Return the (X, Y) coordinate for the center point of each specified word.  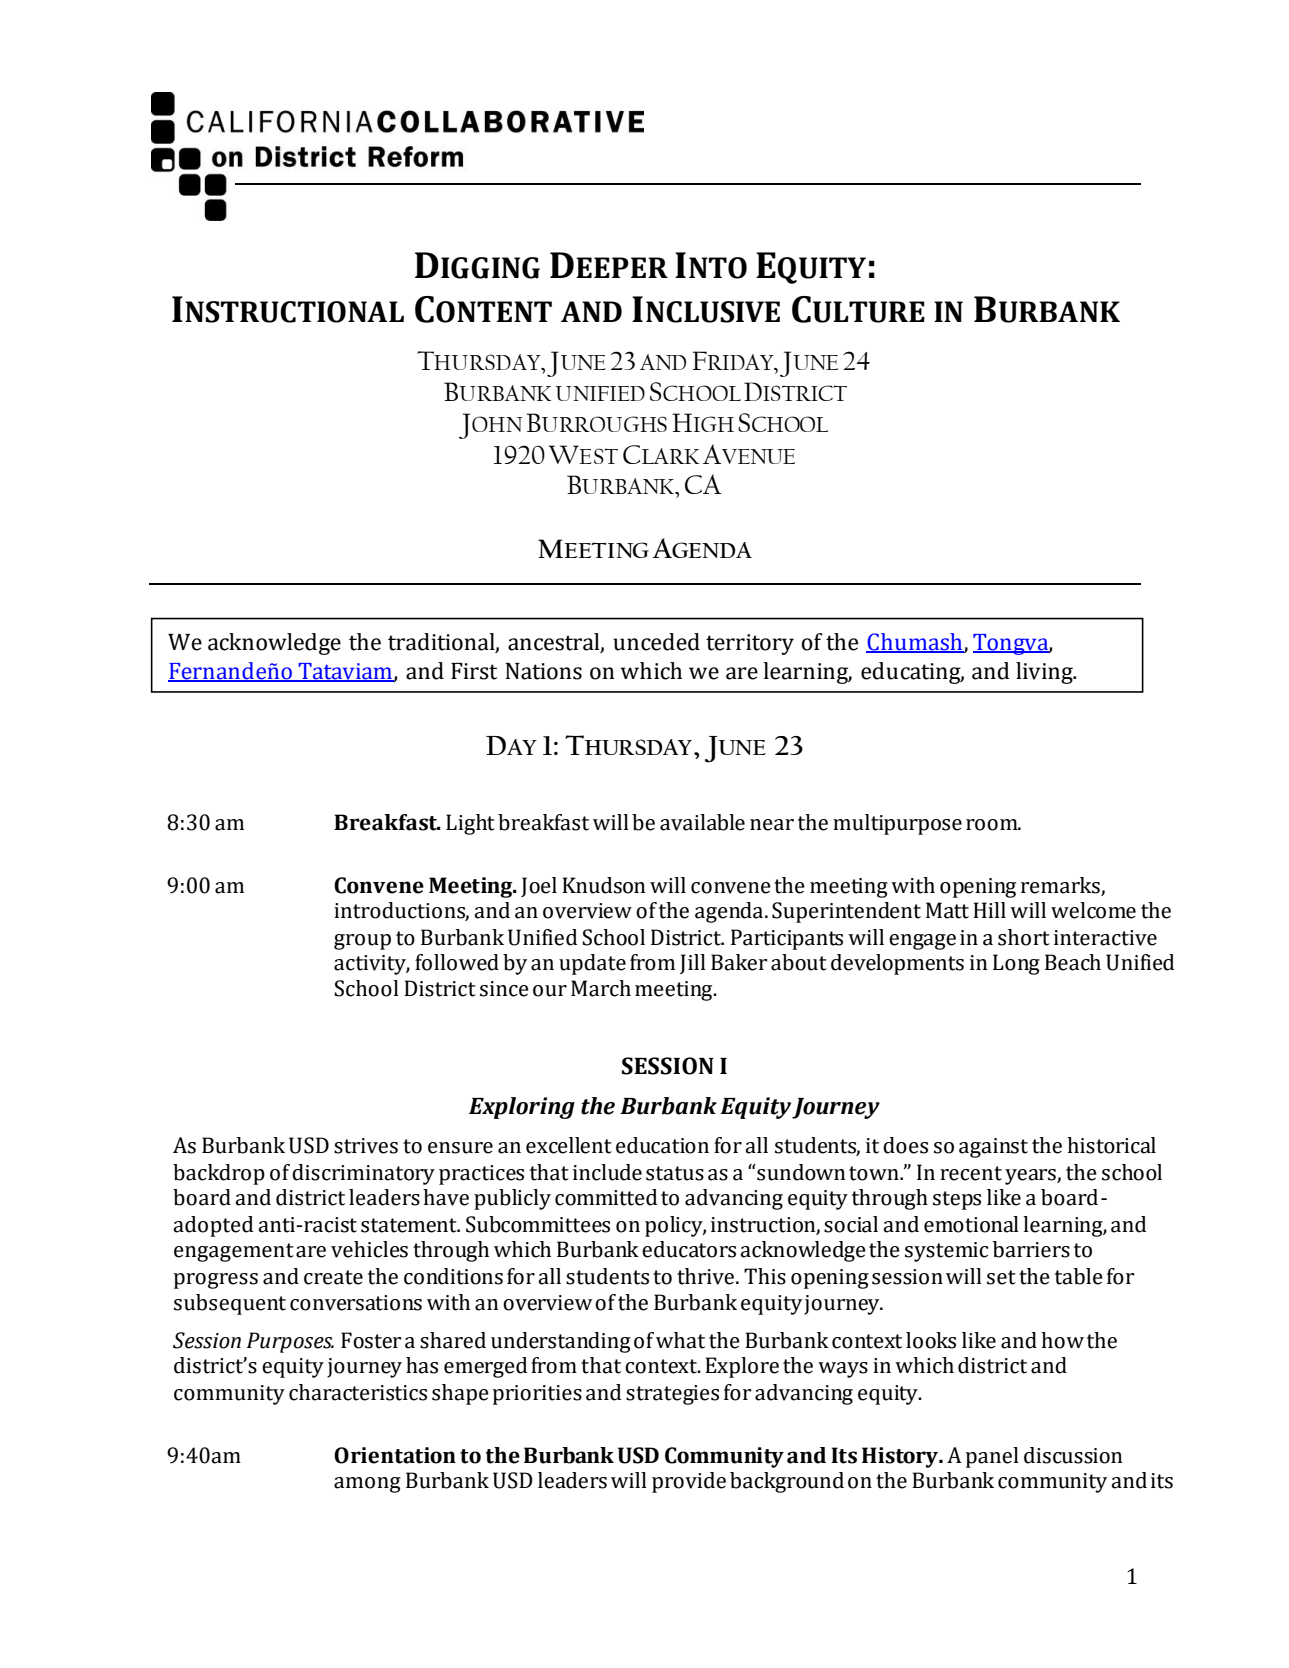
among (367, 1485)
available (702, 822)
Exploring (522, 1108)
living (1045, 673)
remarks (1060, 885)
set (1001, 1277)
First (474, 671)
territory (750, 644)
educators (689, 1249)
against (993, 1148)
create (333, 1277)
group (362, 942)
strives (366, 1146)
